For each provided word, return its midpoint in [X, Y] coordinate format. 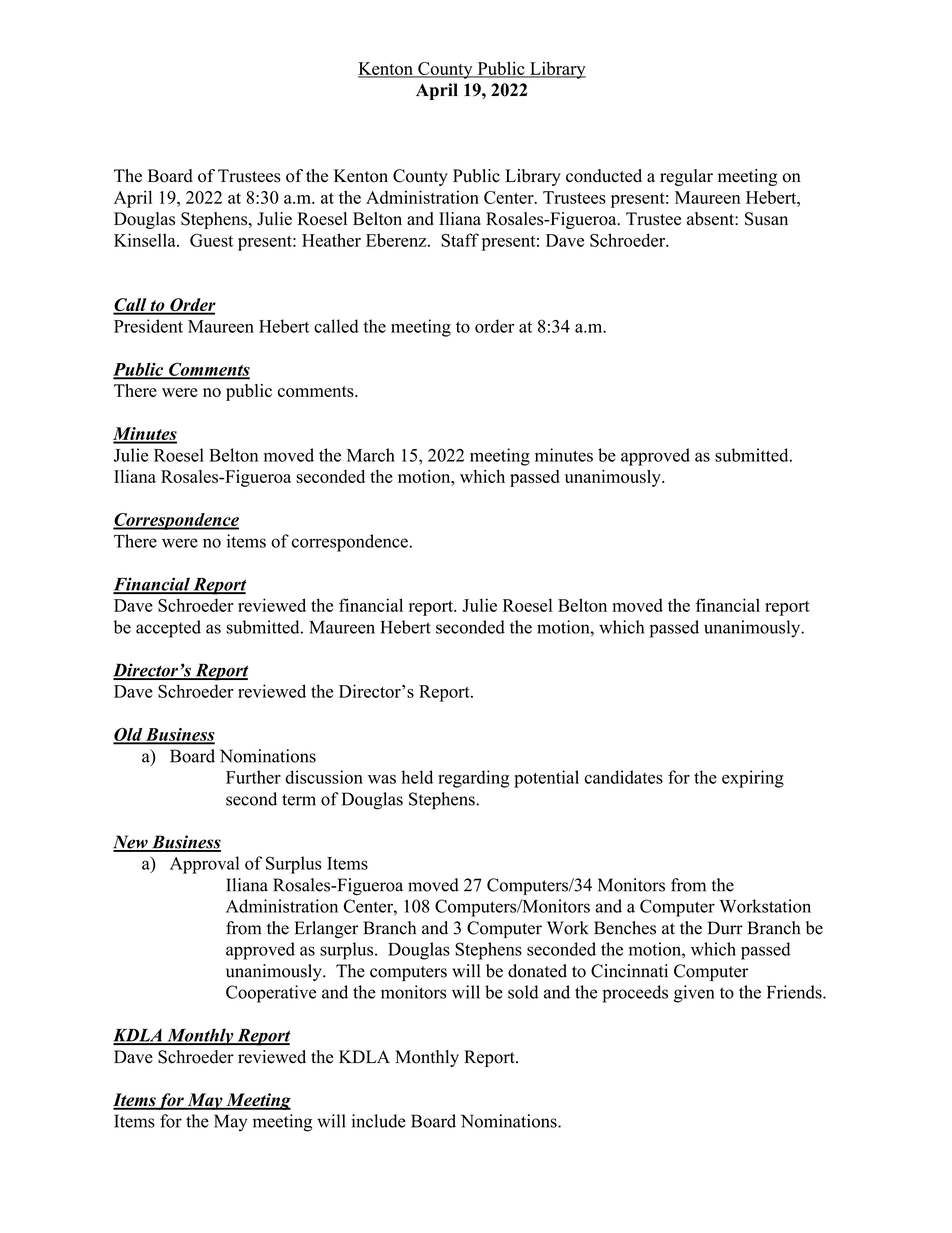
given [694, 994]
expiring [753, 779]
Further [253, 777]
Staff [460, 240]
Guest [211, 240]
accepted [168, 629]
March [371, 455]
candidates [624, 777]
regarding [474, 779]
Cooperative [271, 994]
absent [711, 219]
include [379, 1121]
